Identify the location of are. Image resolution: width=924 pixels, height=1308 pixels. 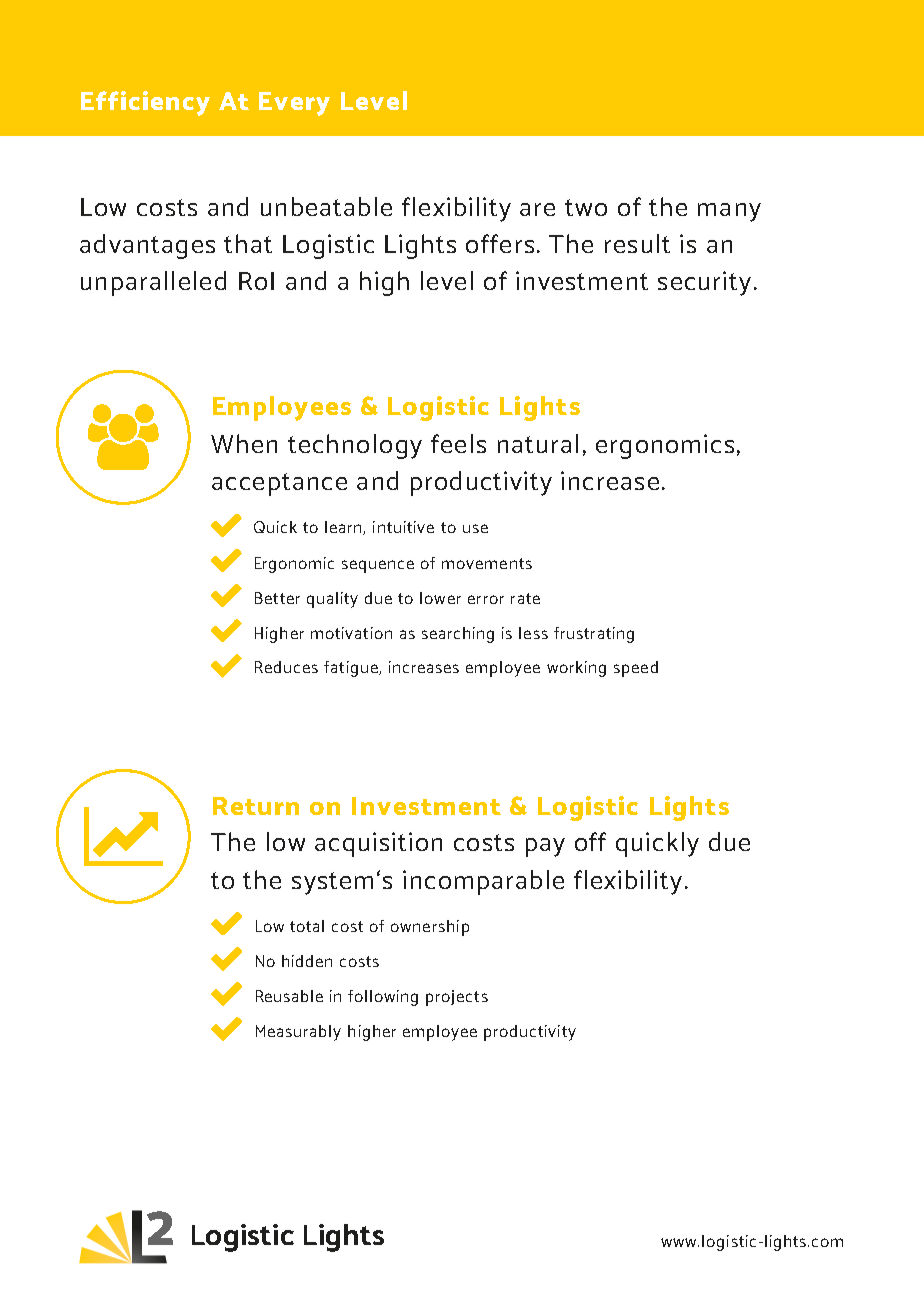
(537, 209).
